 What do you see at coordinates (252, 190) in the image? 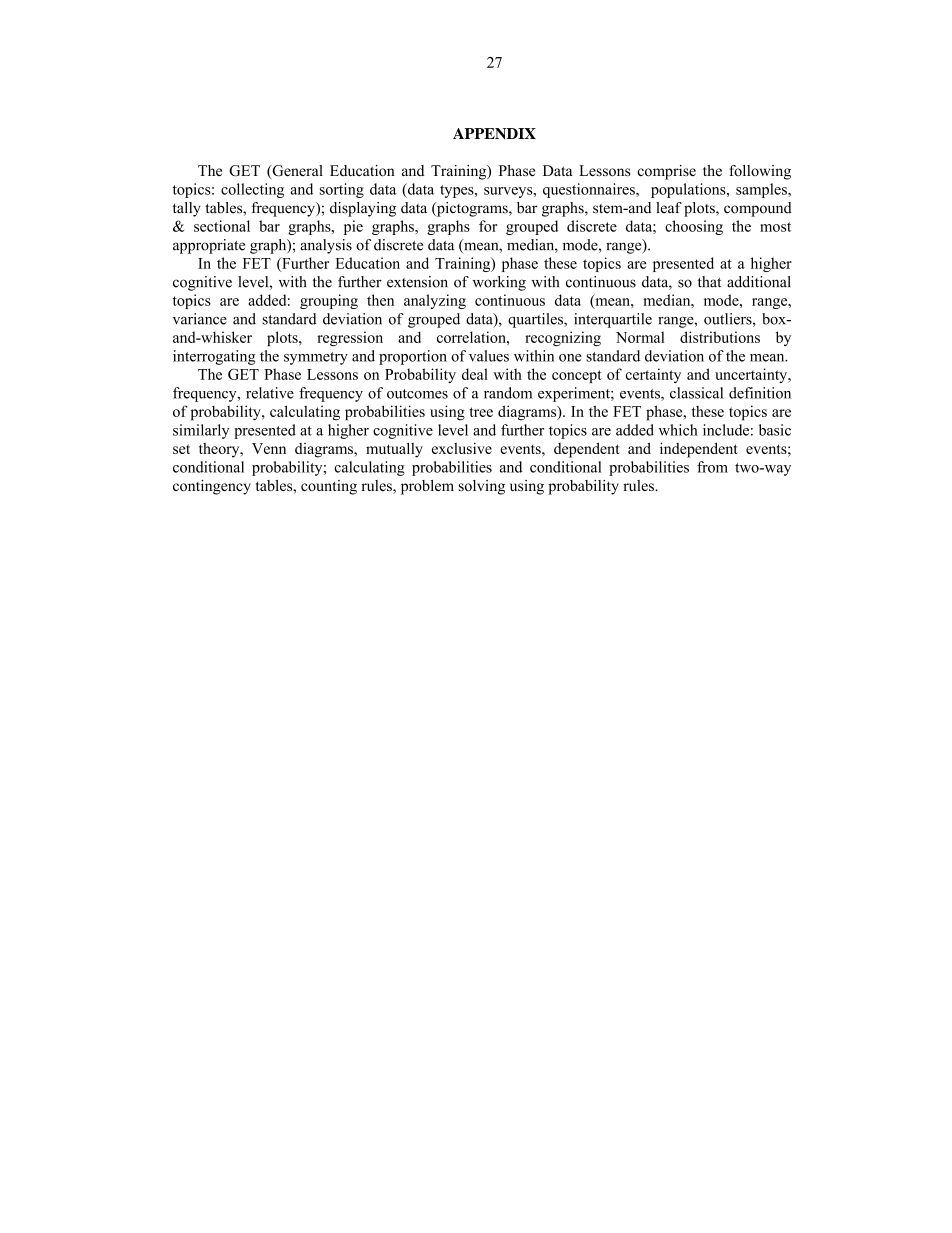
I see `collecting` at bounding box center [252, 190].
